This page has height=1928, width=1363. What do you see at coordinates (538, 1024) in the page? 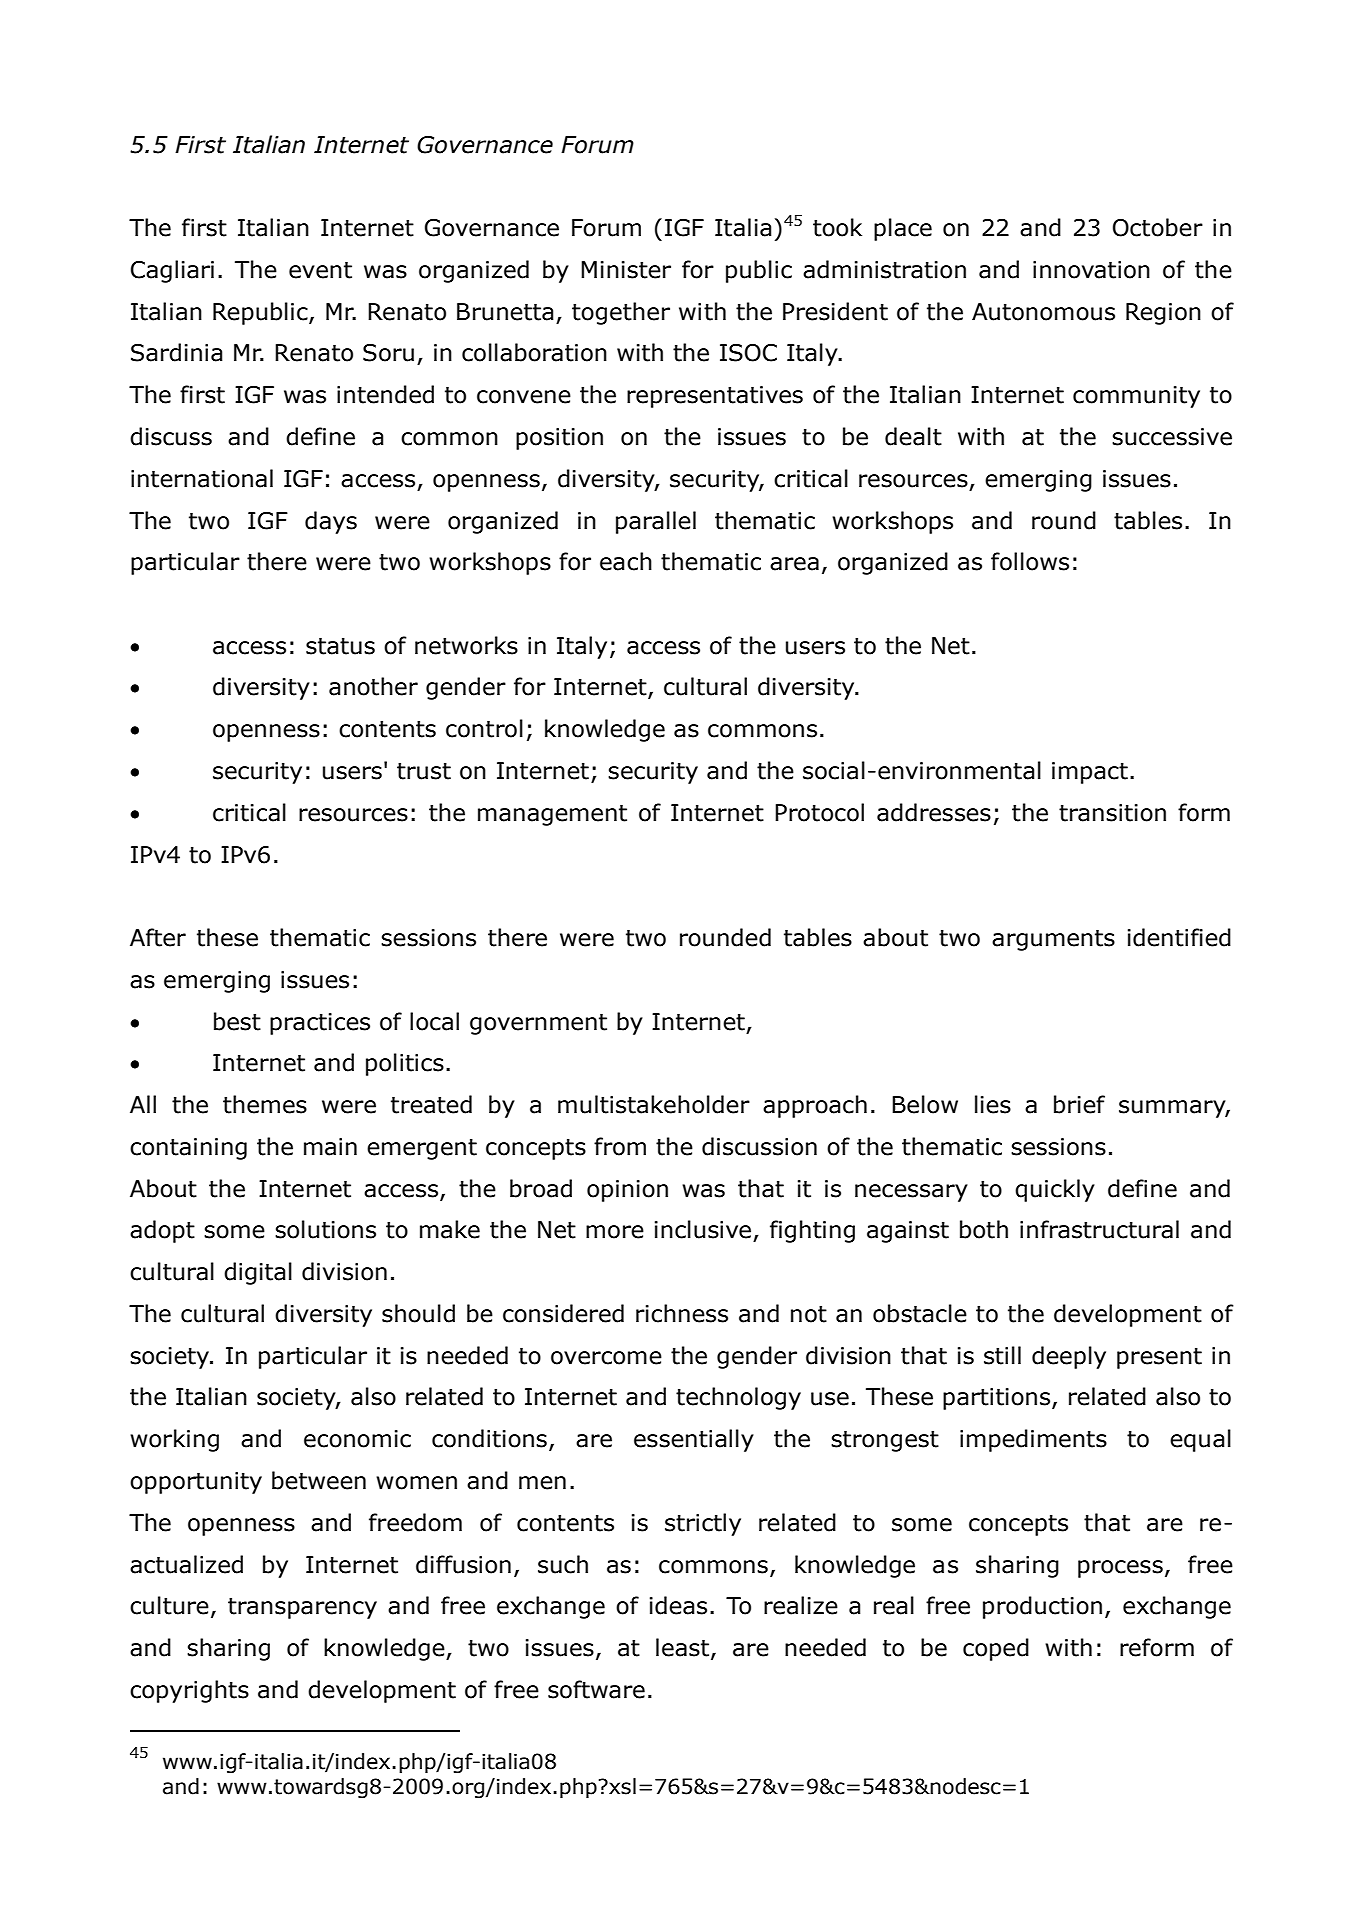
I see `government` at bounding box center [538, 1024].
